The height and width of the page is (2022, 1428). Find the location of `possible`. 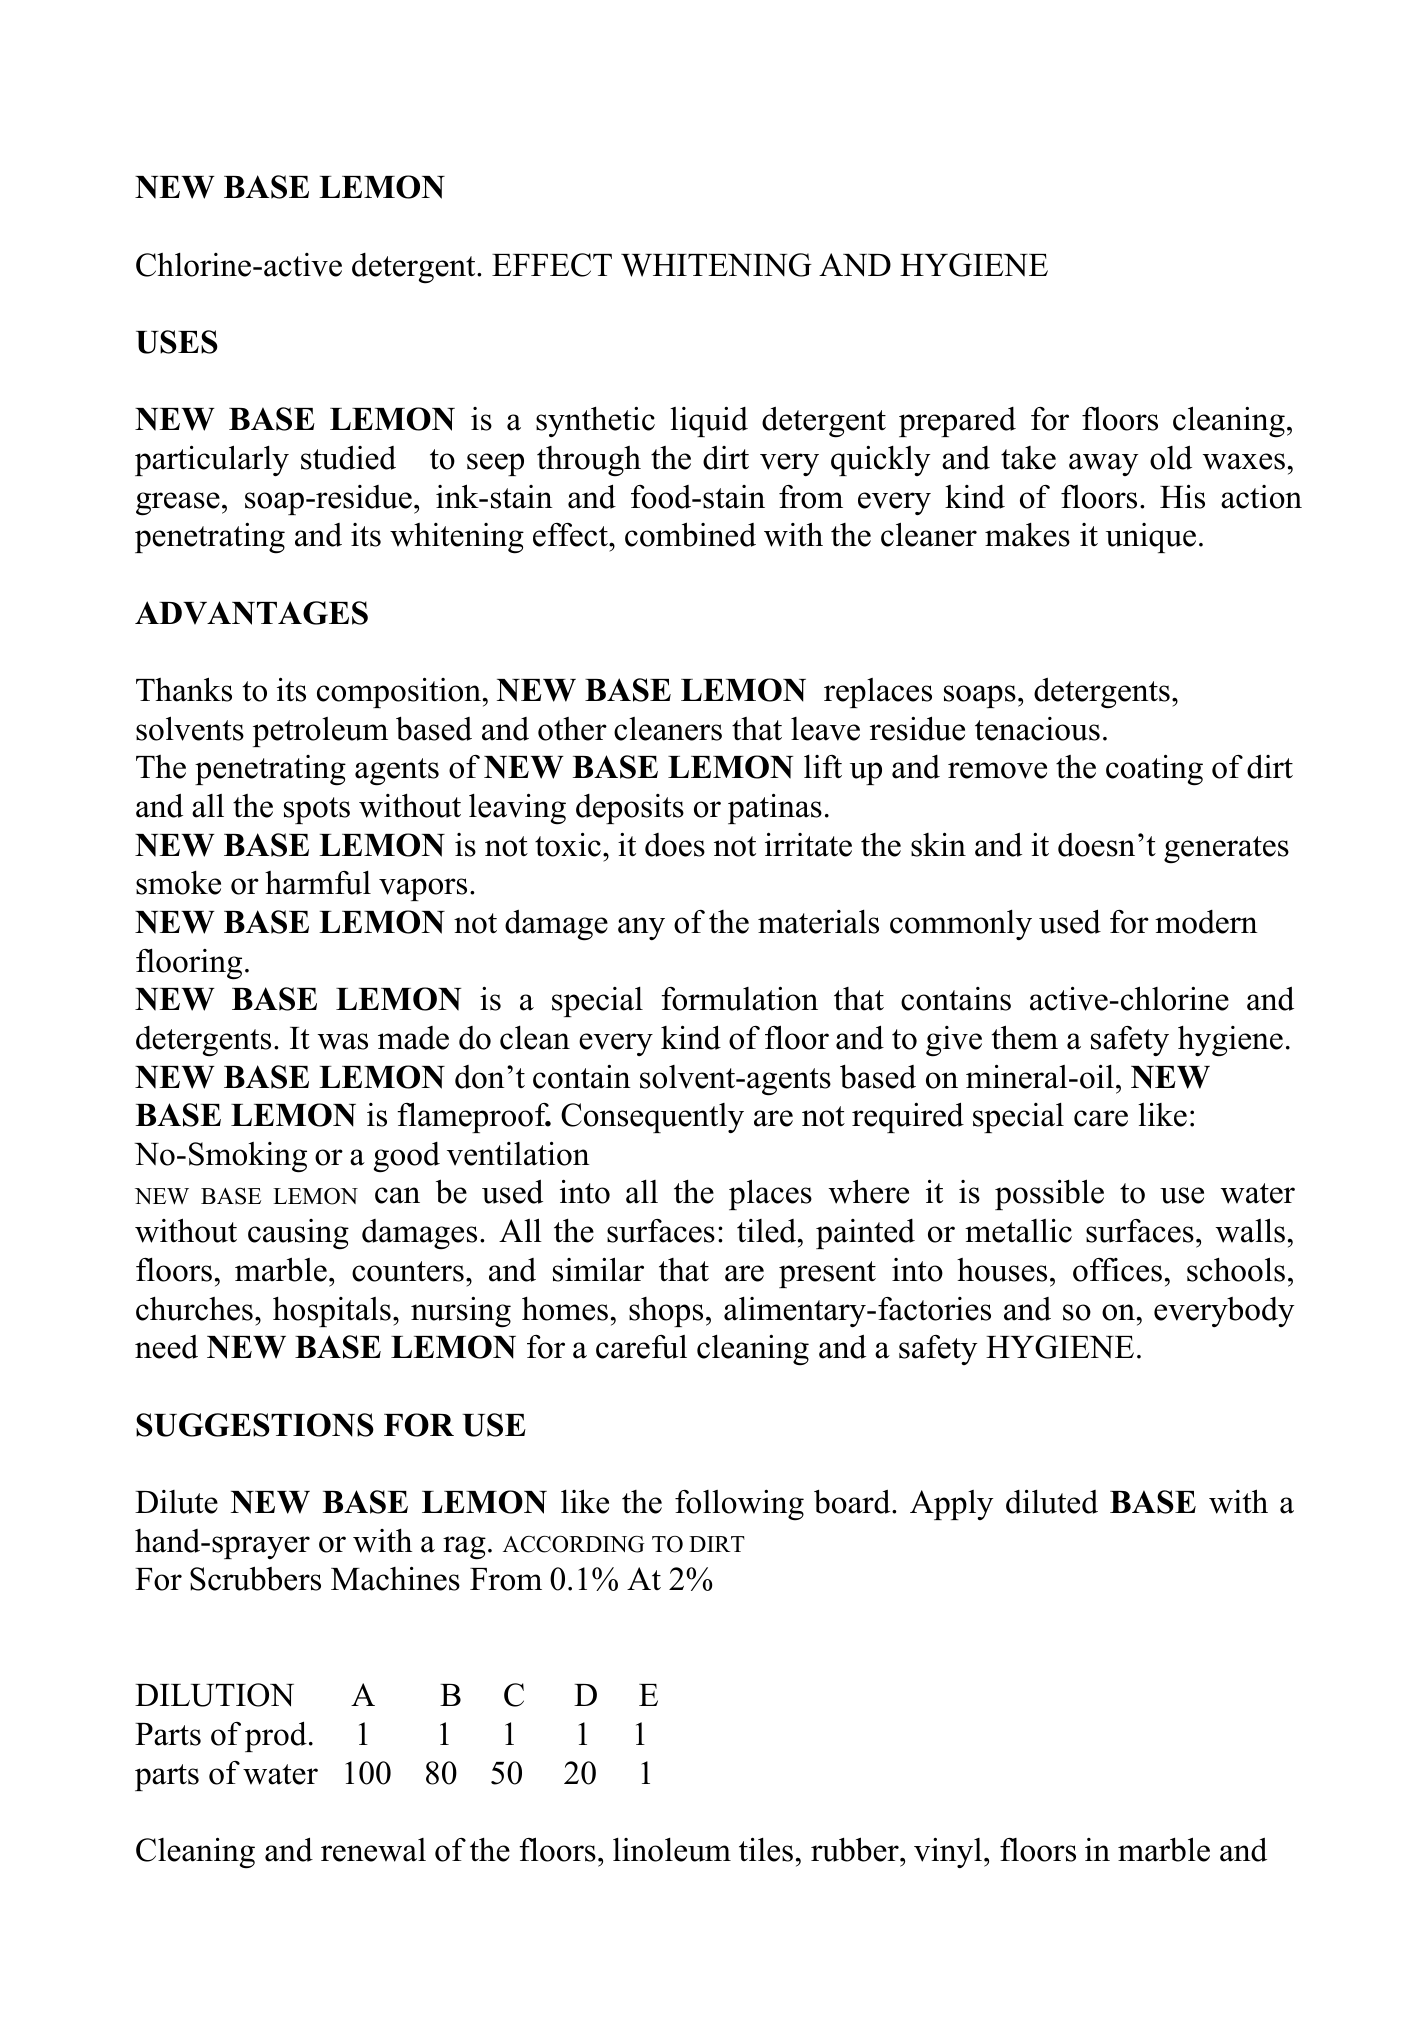

possible is located at coordinates (1049, 1194).
